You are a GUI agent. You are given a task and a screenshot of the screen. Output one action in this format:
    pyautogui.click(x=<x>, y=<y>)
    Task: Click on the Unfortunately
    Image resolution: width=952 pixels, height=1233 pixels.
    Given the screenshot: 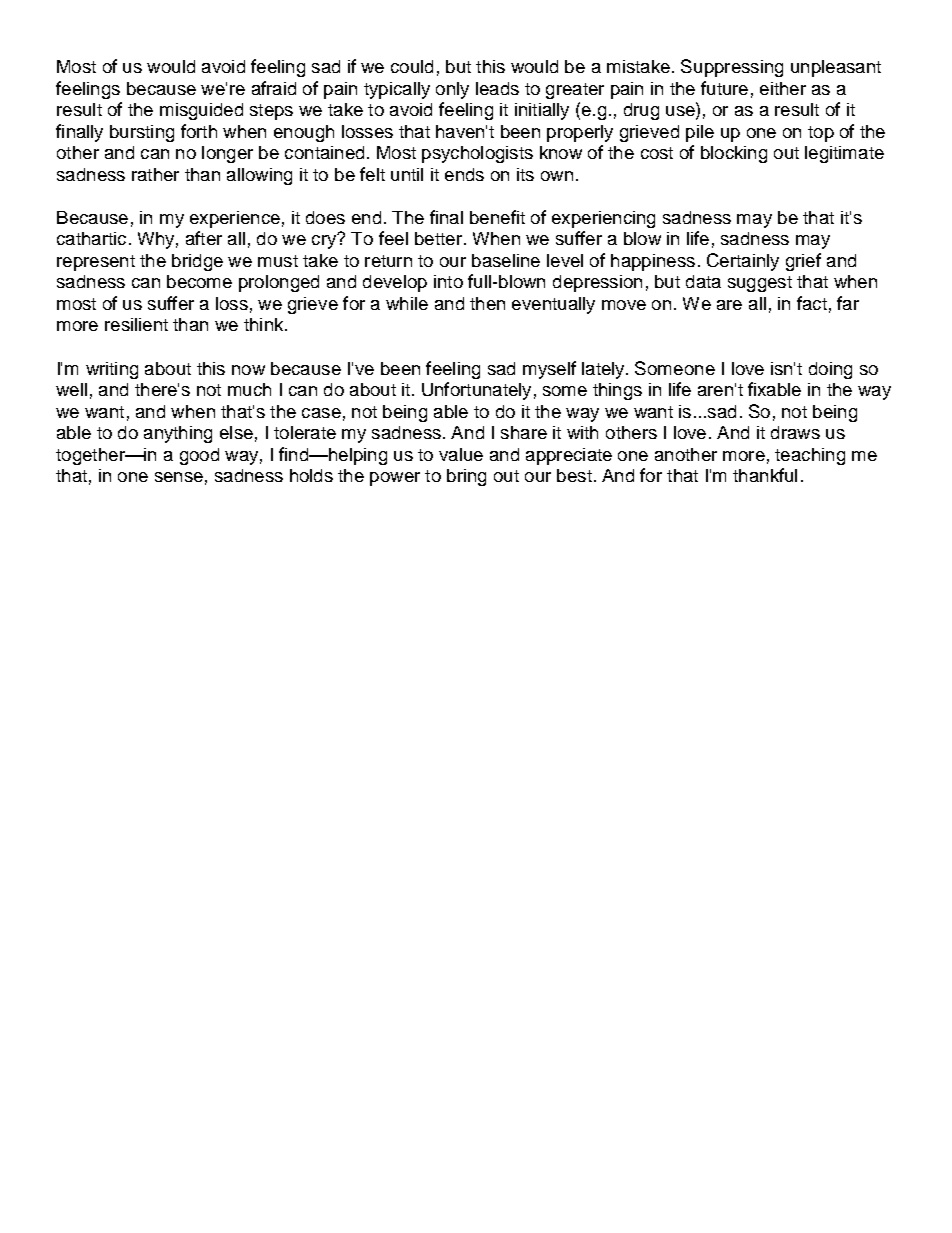 What is the action you would take?
    pyautogui.click(x=476, y=391)
